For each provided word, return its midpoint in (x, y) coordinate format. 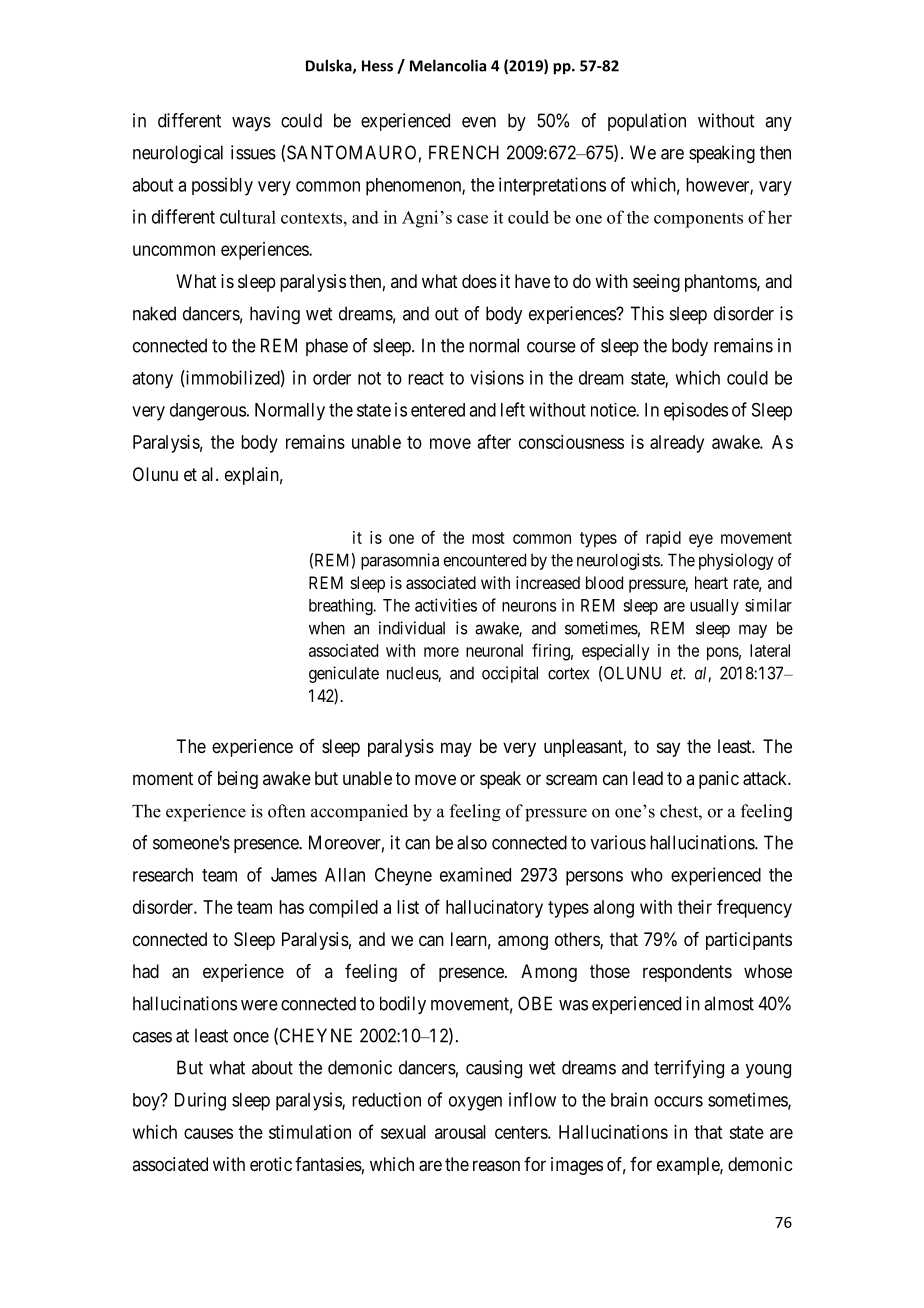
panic (719, 780)
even (479, 122)
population (647, 122)
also (472, 842)
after (494, 441)
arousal (460, 1132)
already (677, 444)
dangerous (208, 412)
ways (251, 124)
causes (208, 1133)
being (238, 780)
